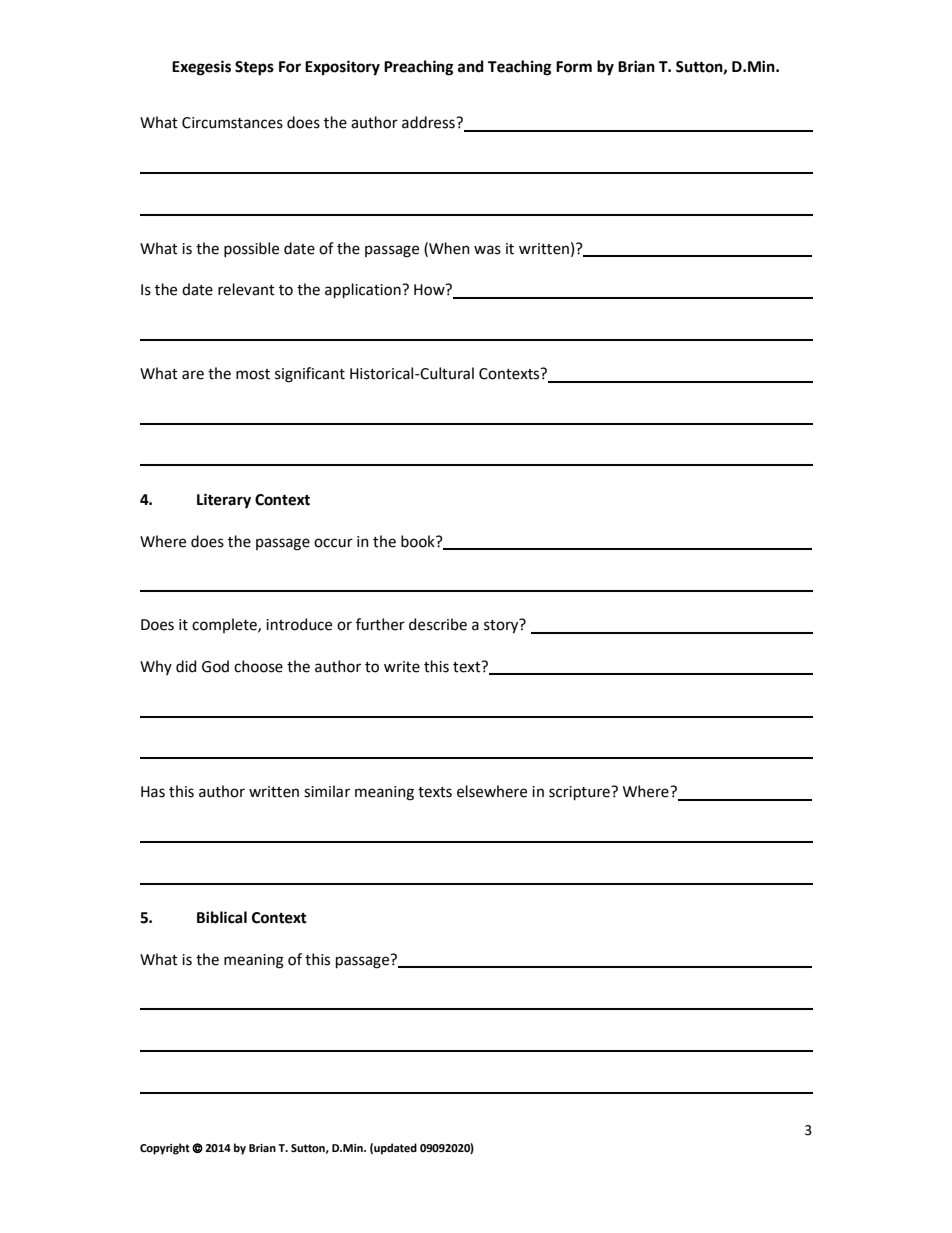  I want to click on Expository, so click(342, 68).
